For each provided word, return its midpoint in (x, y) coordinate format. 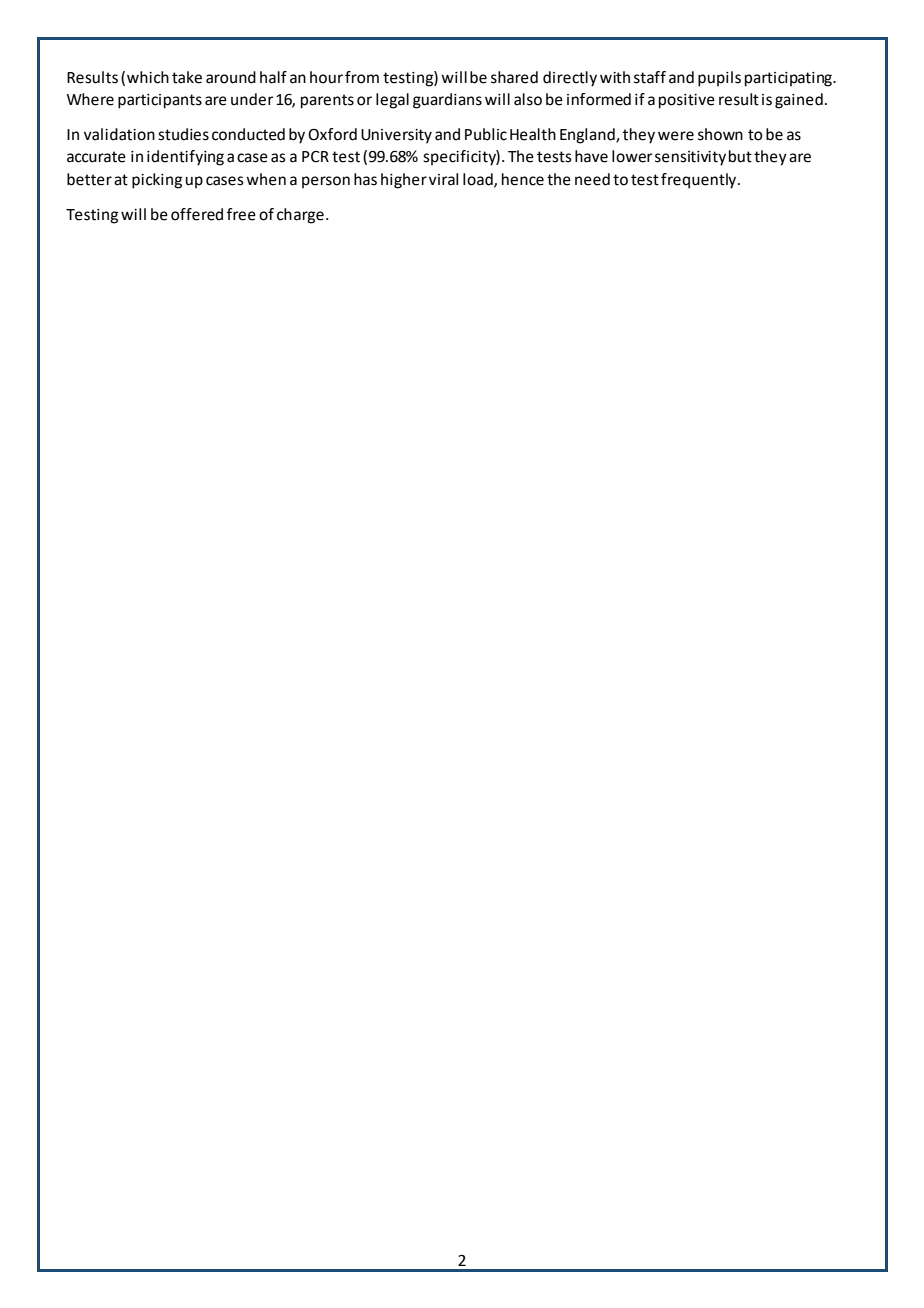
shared (514, 77)
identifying (185, 158)
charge (300, 216)
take (187, 77)
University (396, 136)
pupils (719, 79)
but (740, 156)
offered (197, 214)
